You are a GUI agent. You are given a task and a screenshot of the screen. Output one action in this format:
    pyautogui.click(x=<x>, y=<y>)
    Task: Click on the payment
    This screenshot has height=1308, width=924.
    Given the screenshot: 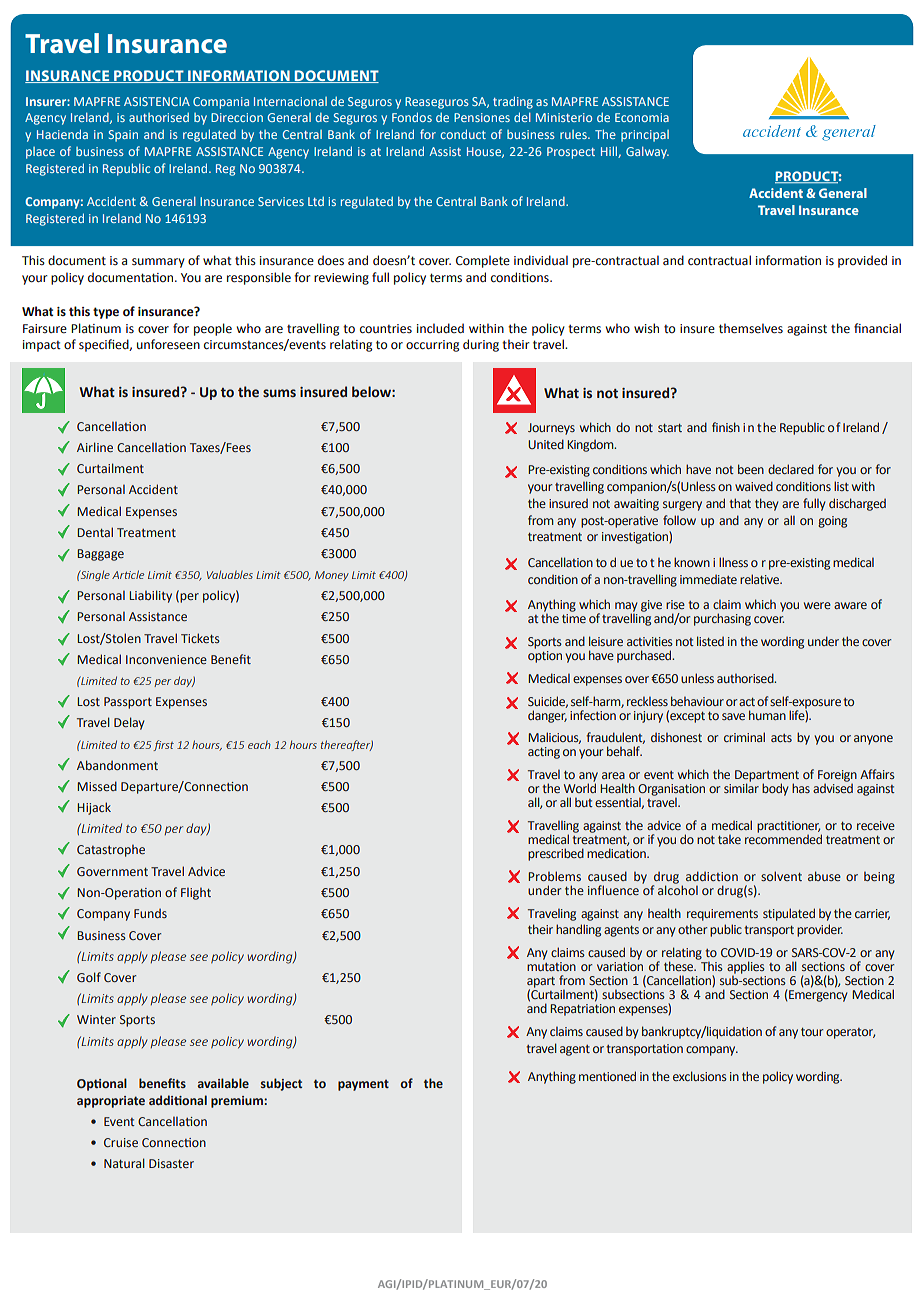 What is the action you would take?
    pyautogui.click(x=363, y=1085)
